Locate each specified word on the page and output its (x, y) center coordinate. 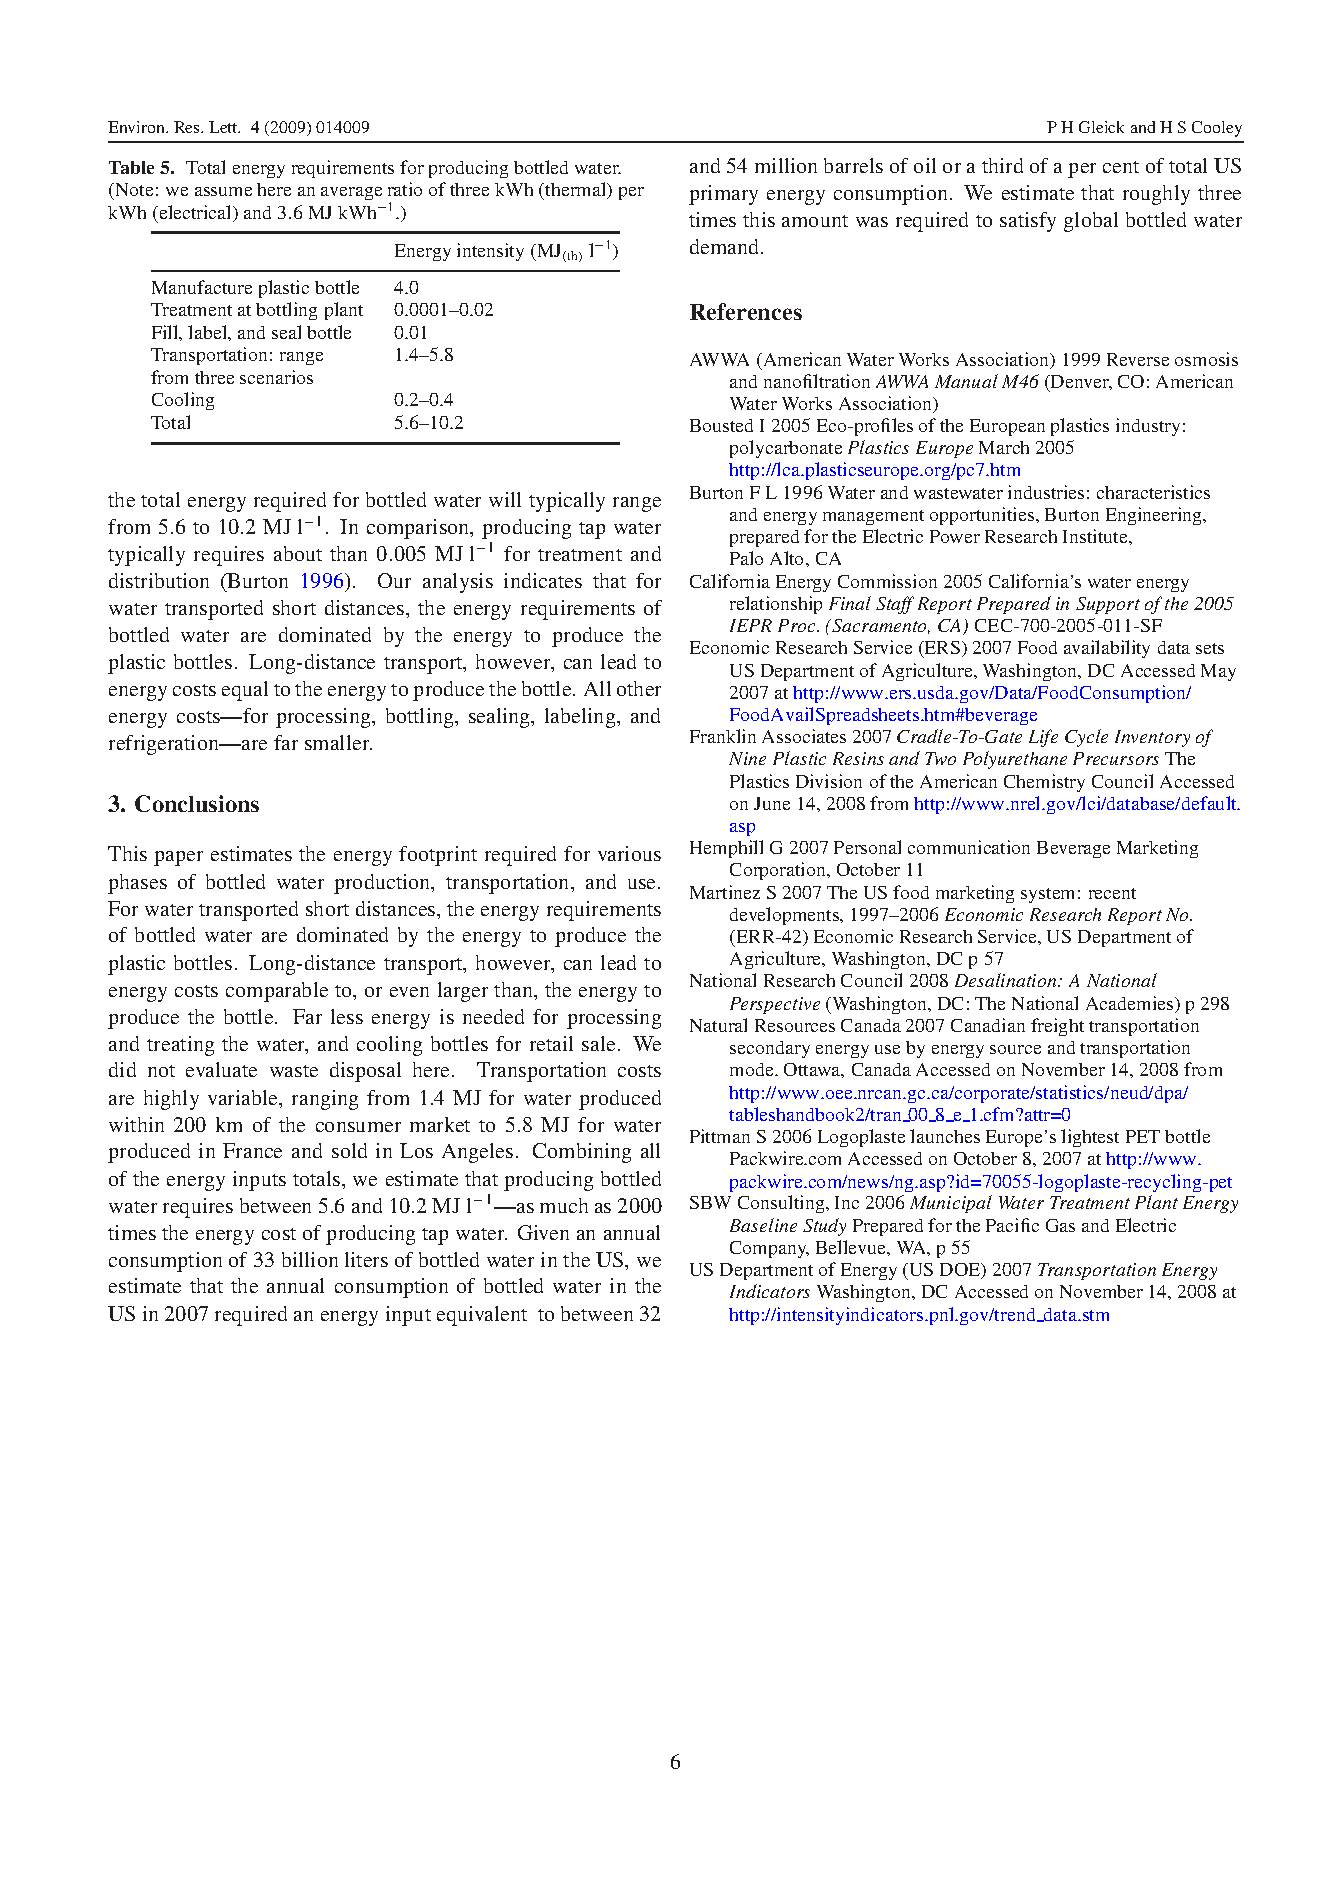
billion (310, 1259)
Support (1108, 605)
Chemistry (1044, 783)
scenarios (276, 377)
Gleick (1101, 127)
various (629, 853)
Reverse (1138, 359)
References (746, 311)
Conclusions (197, 803)
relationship (776, 605)
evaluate (221, 1069)
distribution (159, 580)
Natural (718, 1025)
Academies (1131, 1004)
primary (723, 195)
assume (223, 191)
